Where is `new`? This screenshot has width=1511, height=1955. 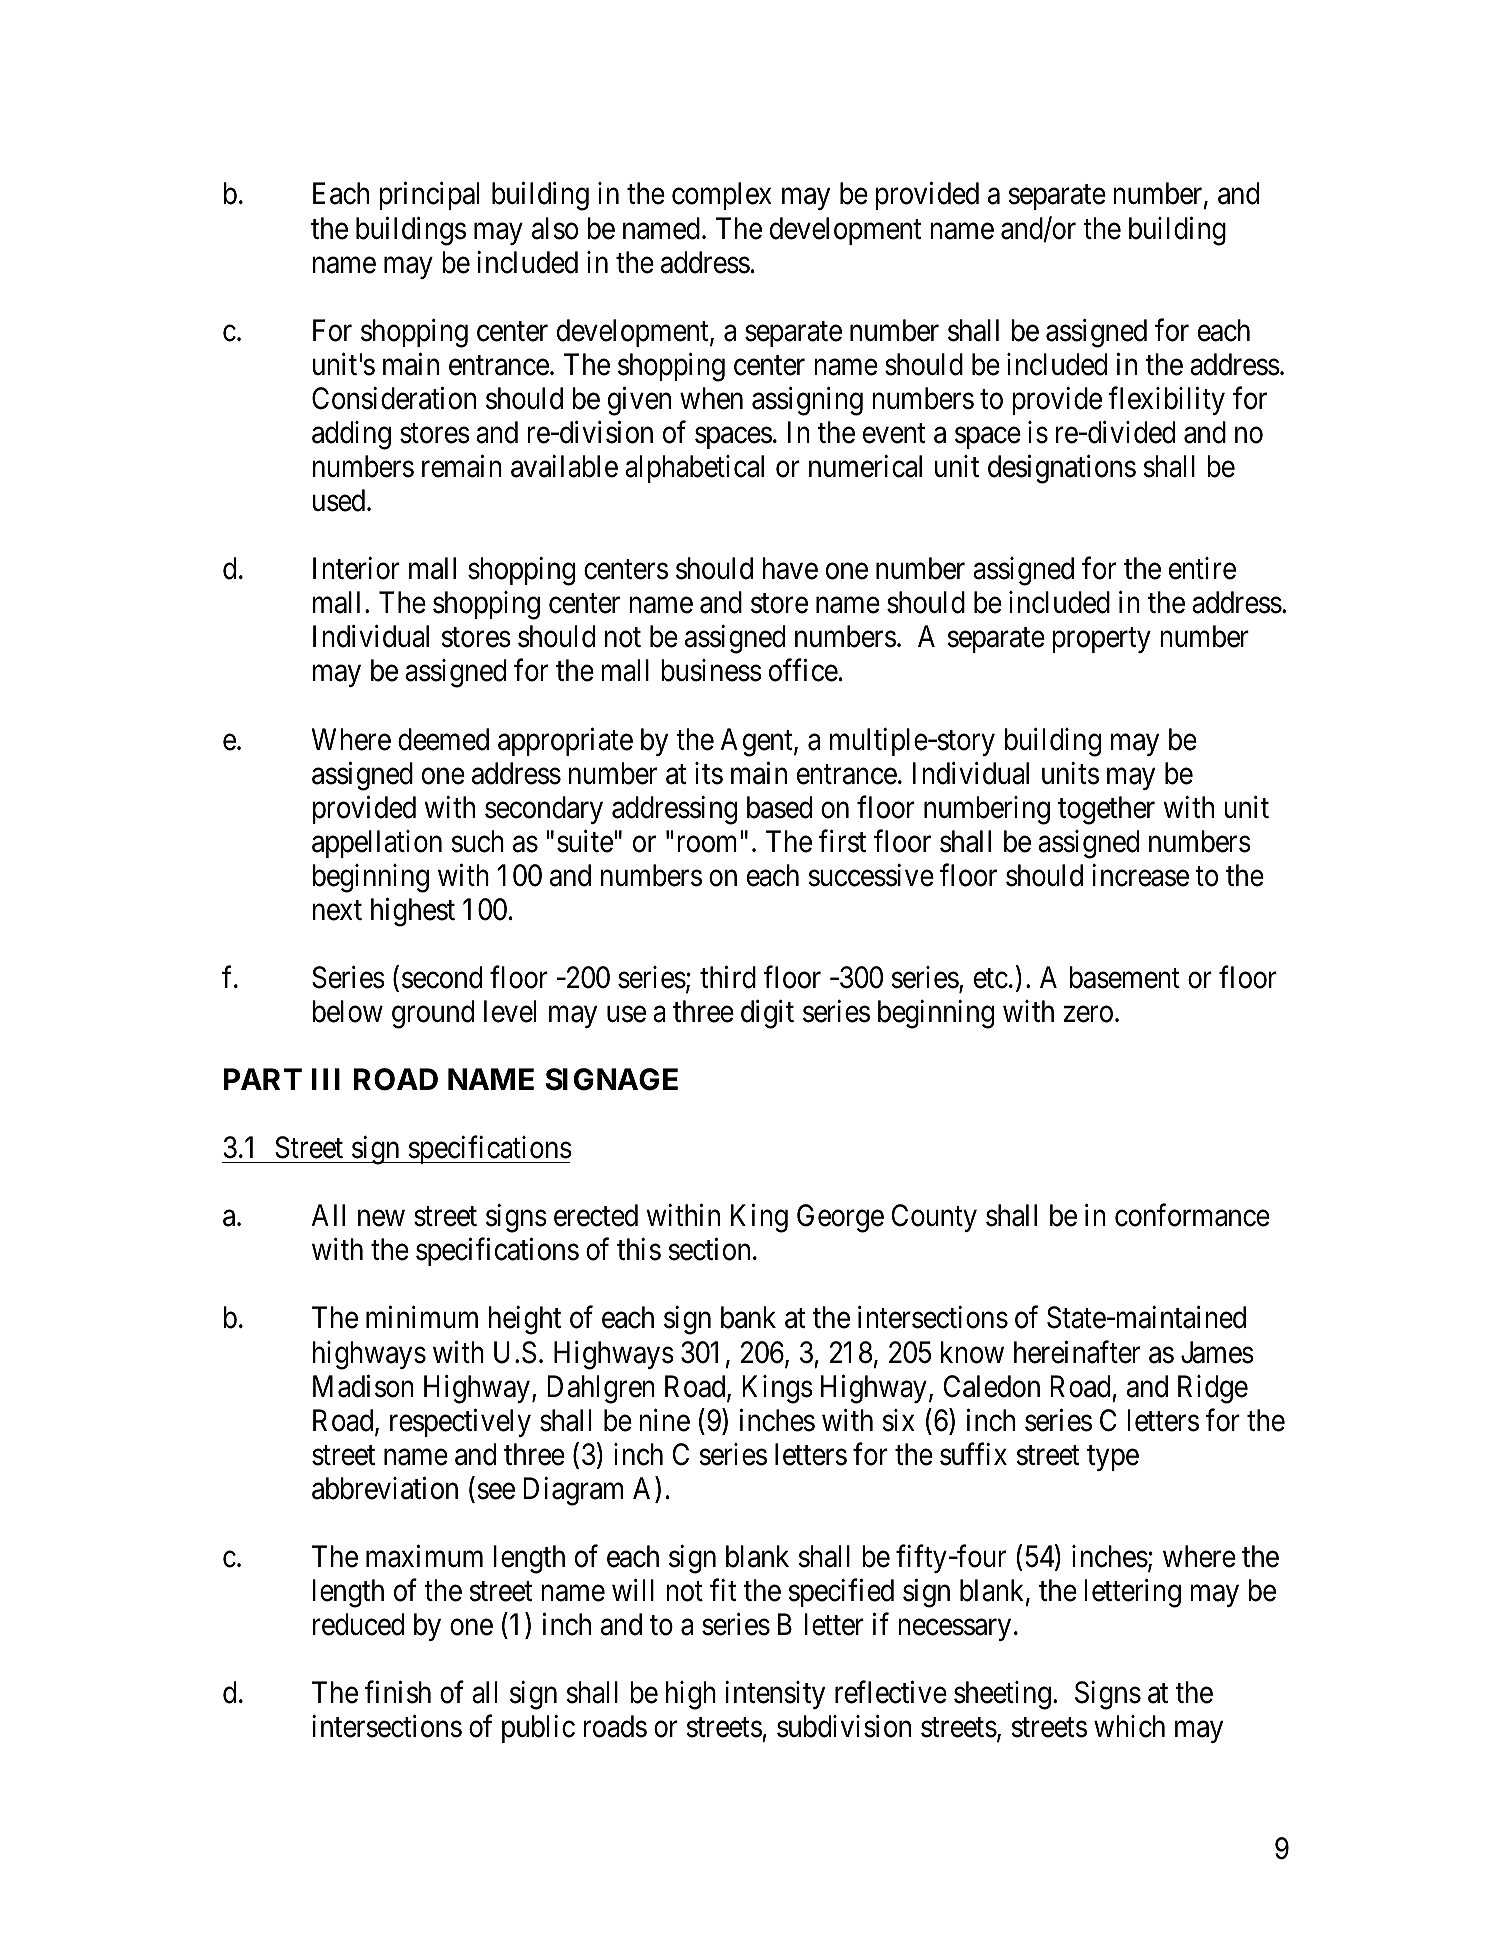 new is located at coordinates (381, 1219).
